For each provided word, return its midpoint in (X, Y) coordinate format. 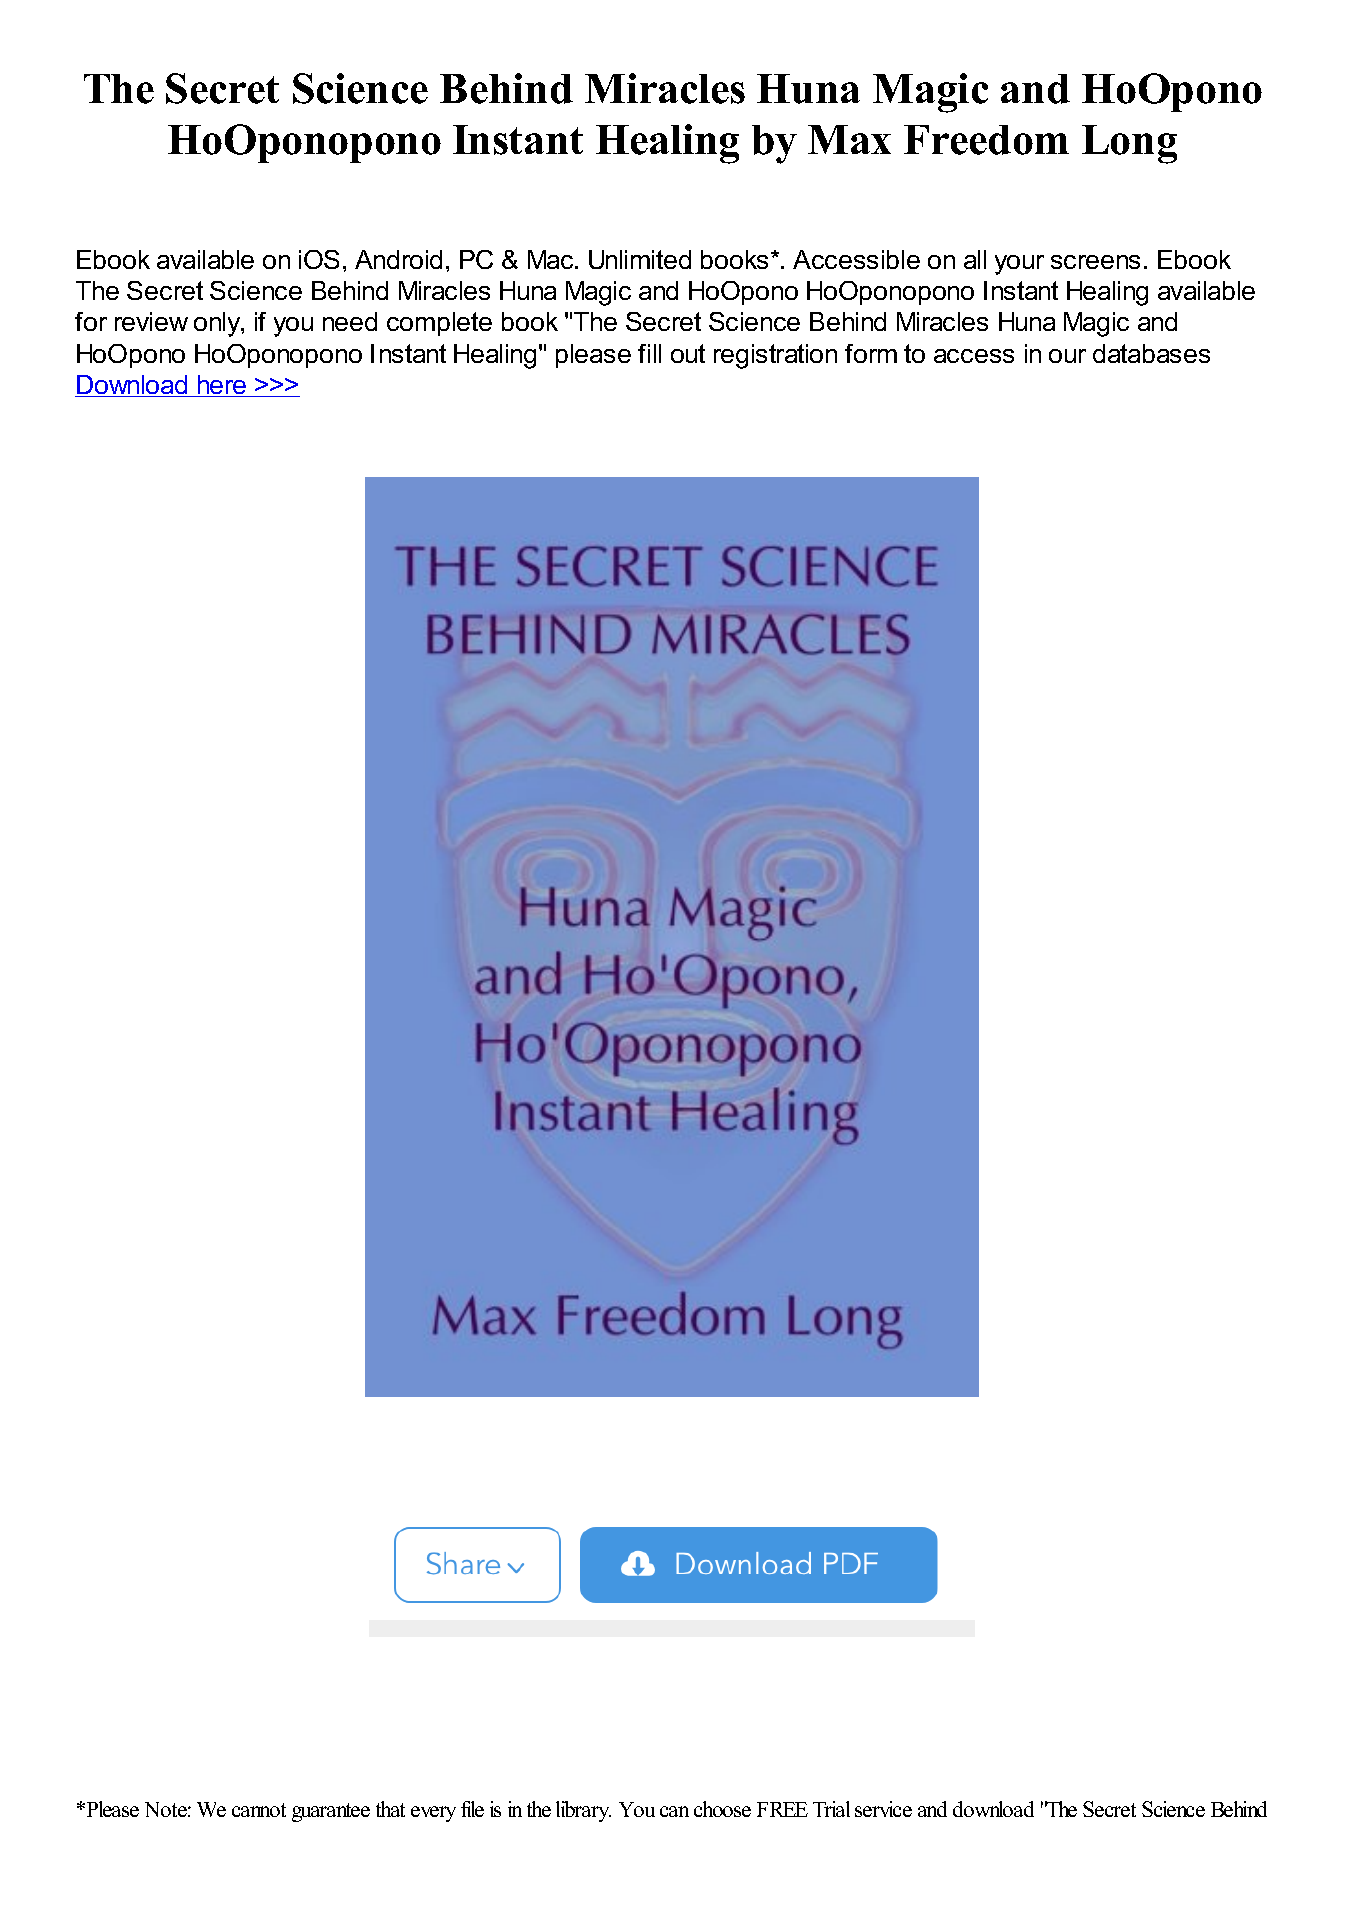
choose (722, 1809)
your (1019, 265)
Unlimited (640, 259)
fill (649, 353)
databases (1151, 353)
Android (398, 259)
